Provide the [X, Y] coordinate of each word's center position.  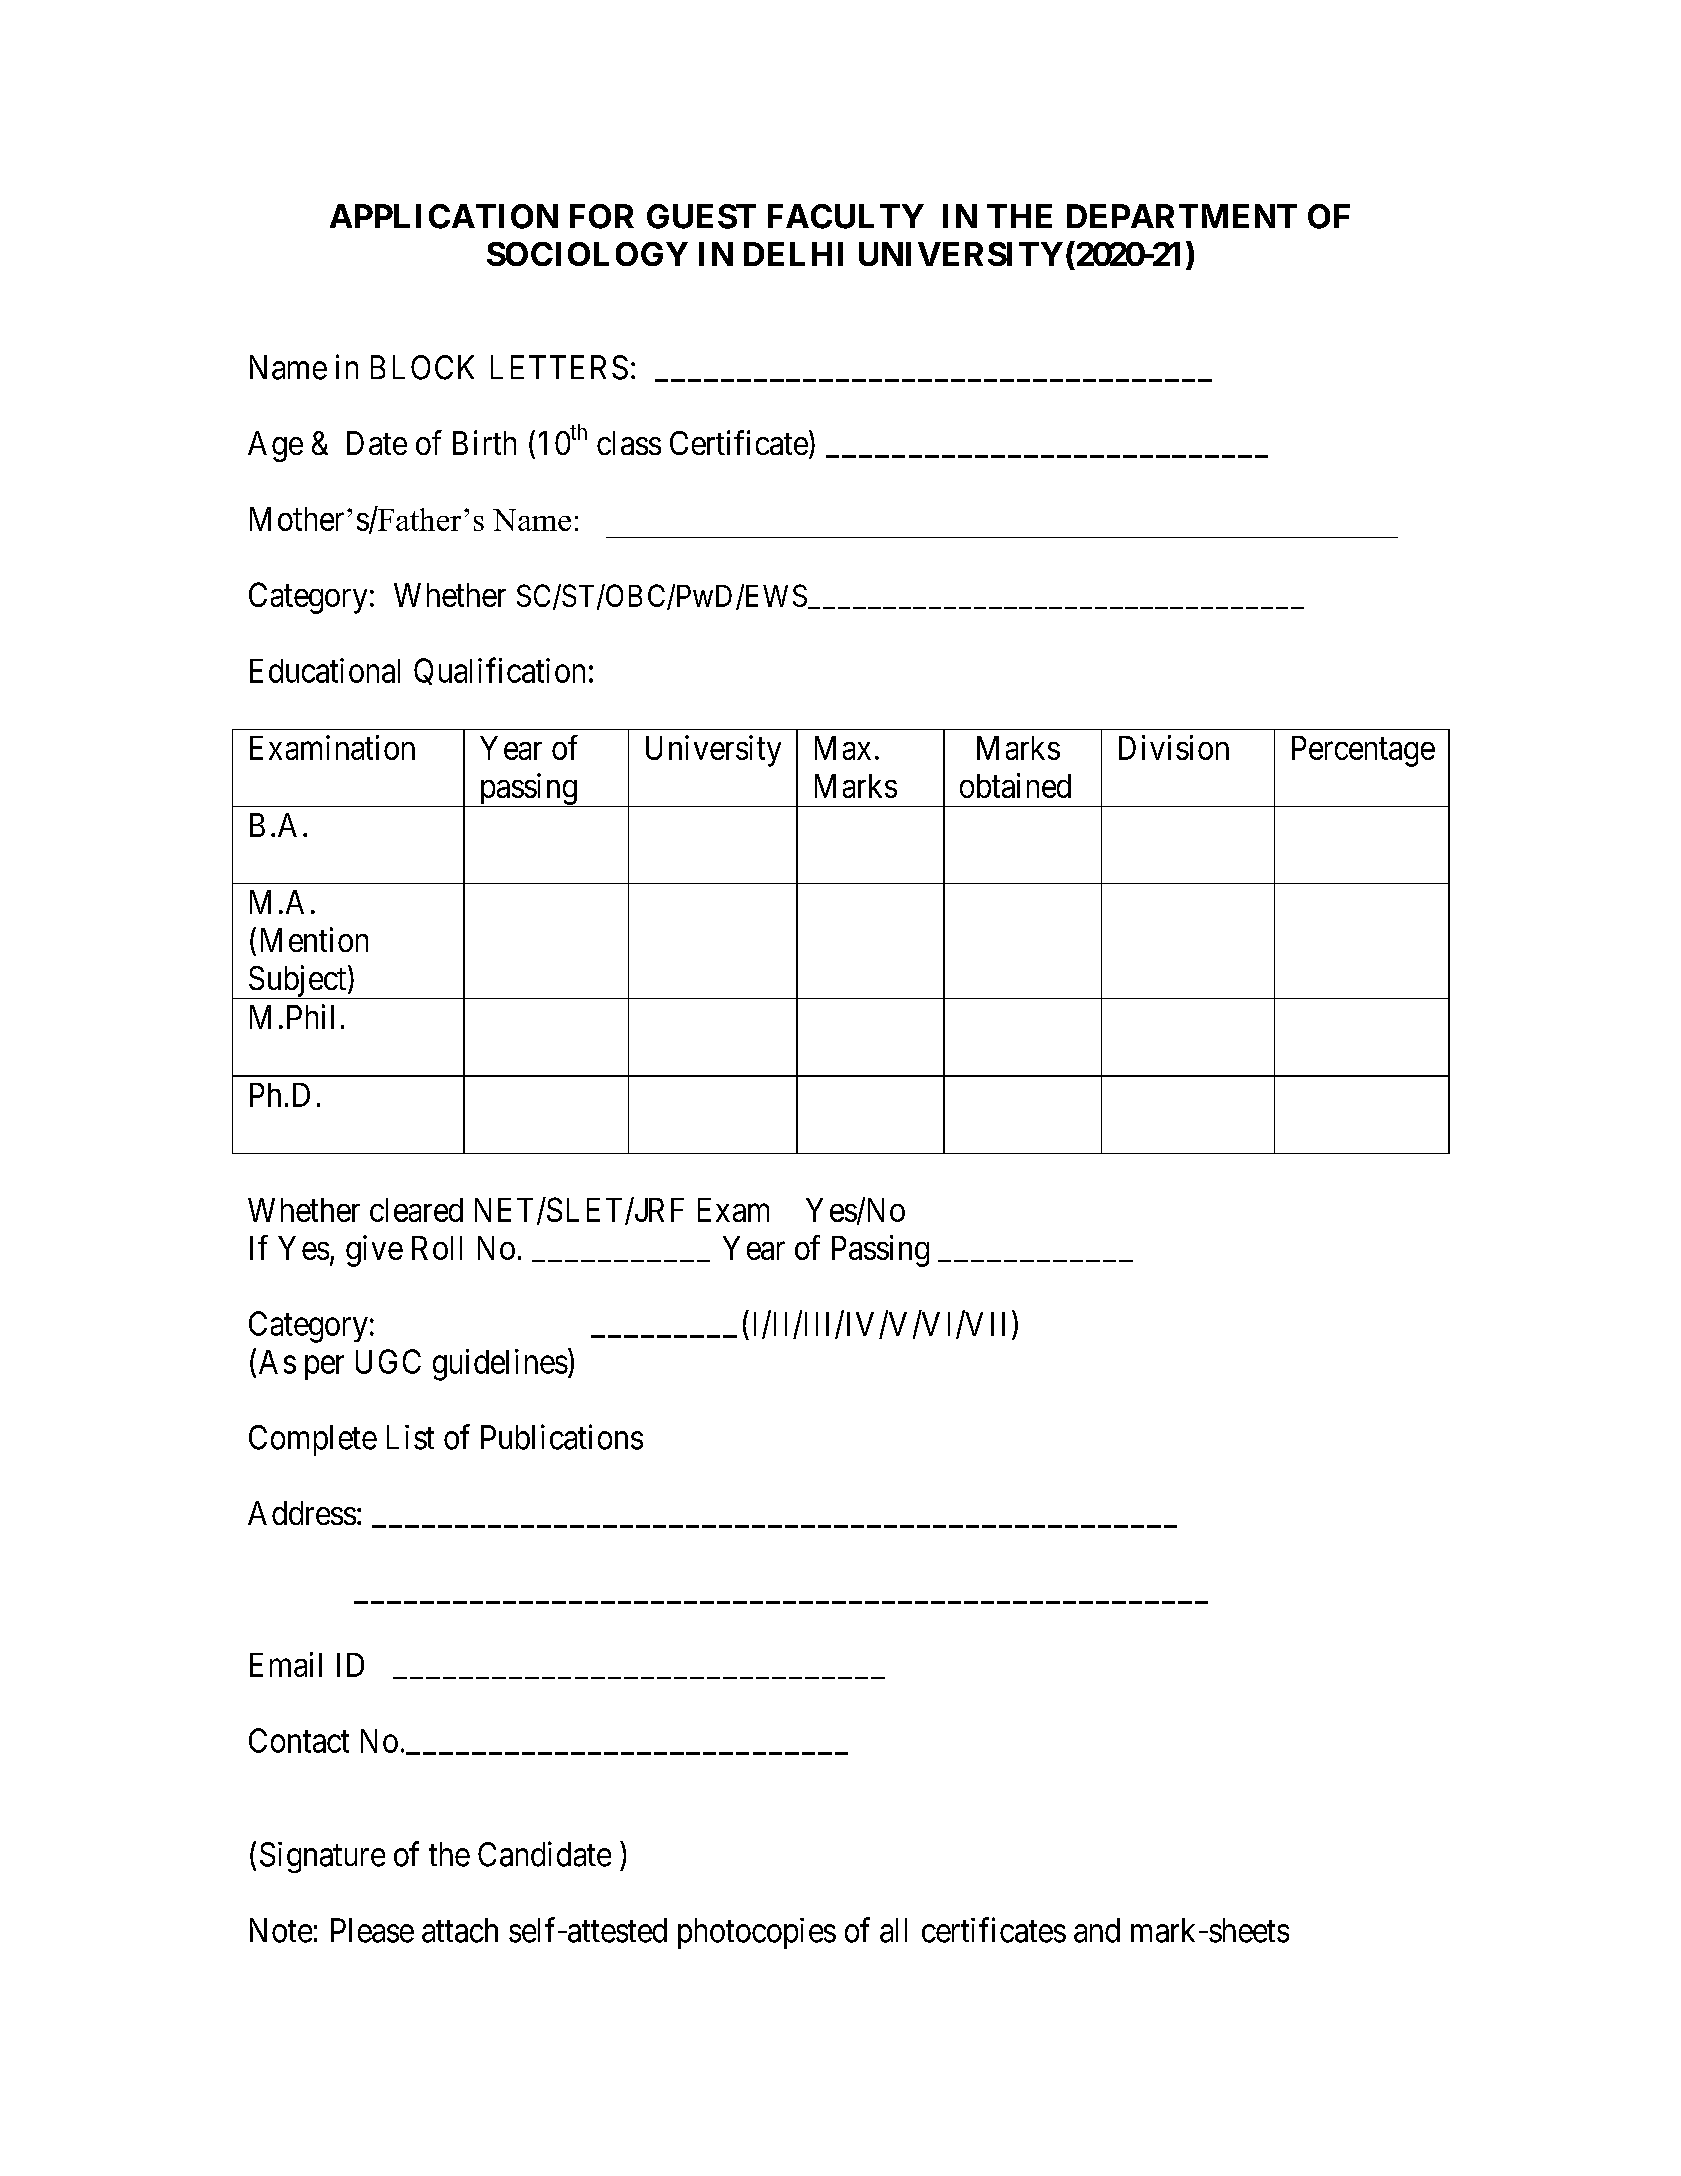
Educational [325, 670]
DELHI [793, 254]
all [893, 1930]
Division [1174, 747]
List [410, 1437]
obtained [1015, 785]
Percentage [1363, 751]
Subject [297, 982]
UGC [388, 1361]
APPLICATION [444, 216]
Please [372, 1930]
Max [843, 748]
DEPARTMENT [1182, 216]
